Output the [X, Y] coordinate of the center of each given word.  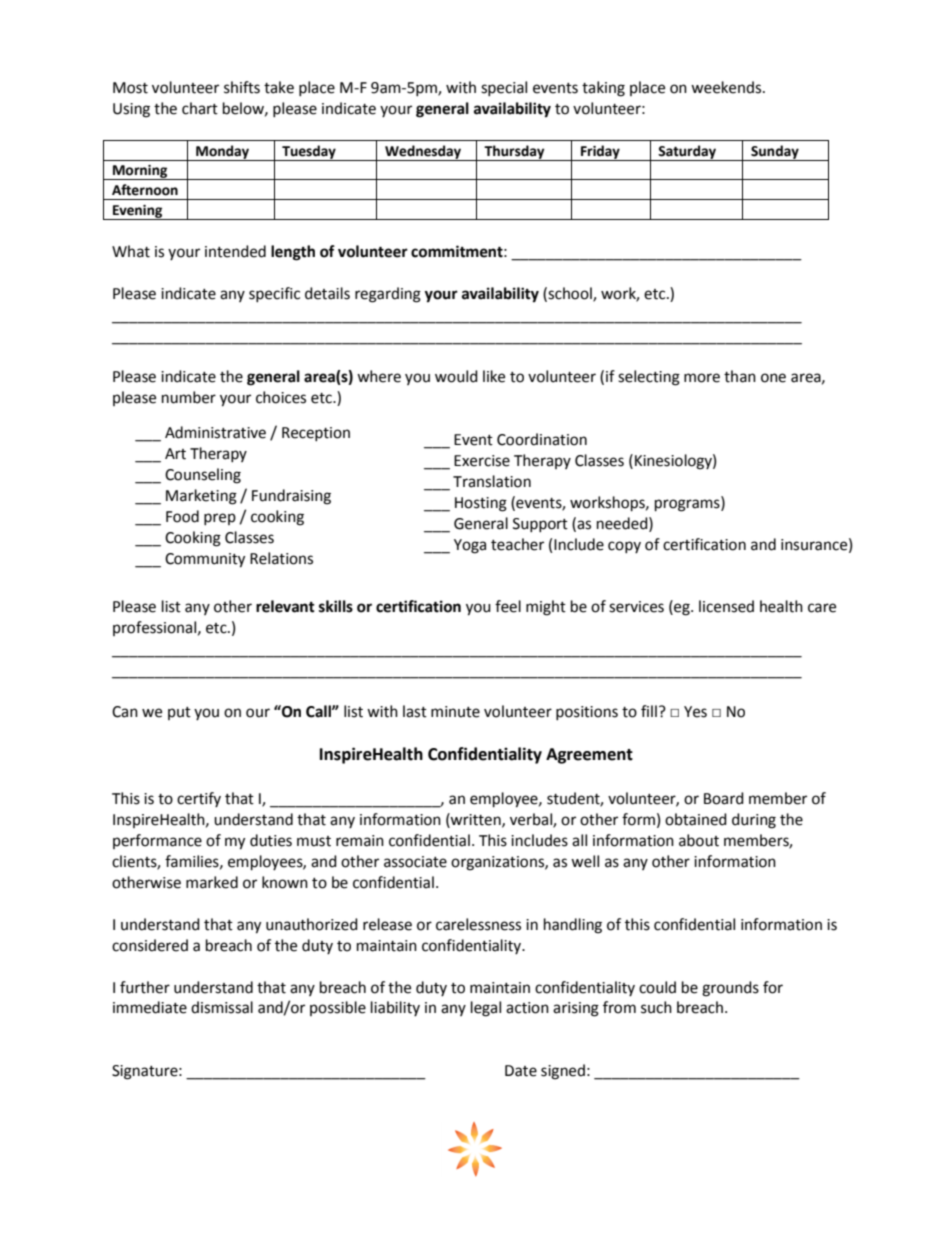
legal [486, 1009]
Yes [695, 712]
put [179, 713]
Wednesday [423, 153]
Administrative [215, 432]
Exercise [482, 461]
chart [200, 108]
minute [455, 712]
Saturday [687, 153]
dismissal [222, 1007]
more [702, 378]
